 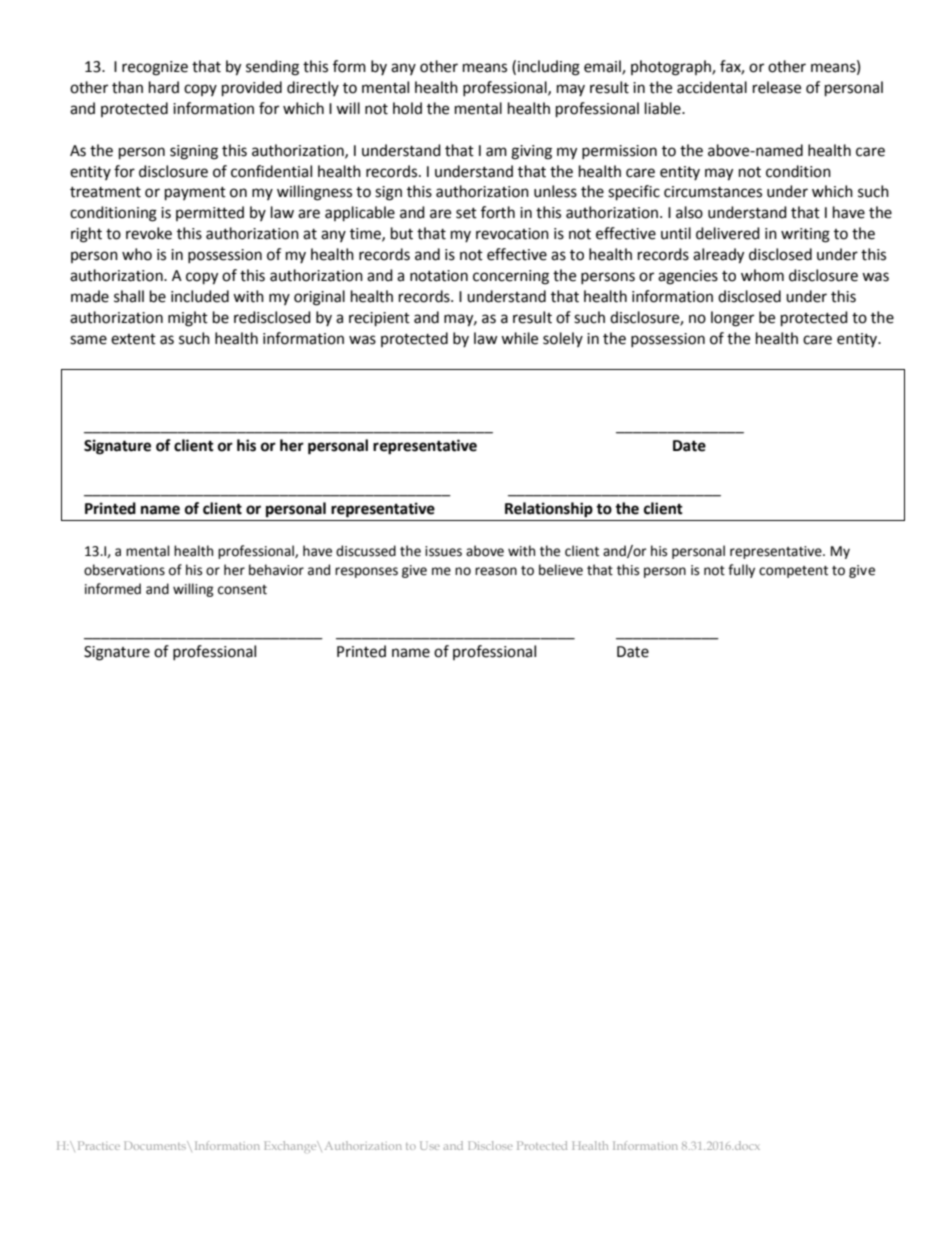 I want to click on Use, so click(x=430, y=1145).
